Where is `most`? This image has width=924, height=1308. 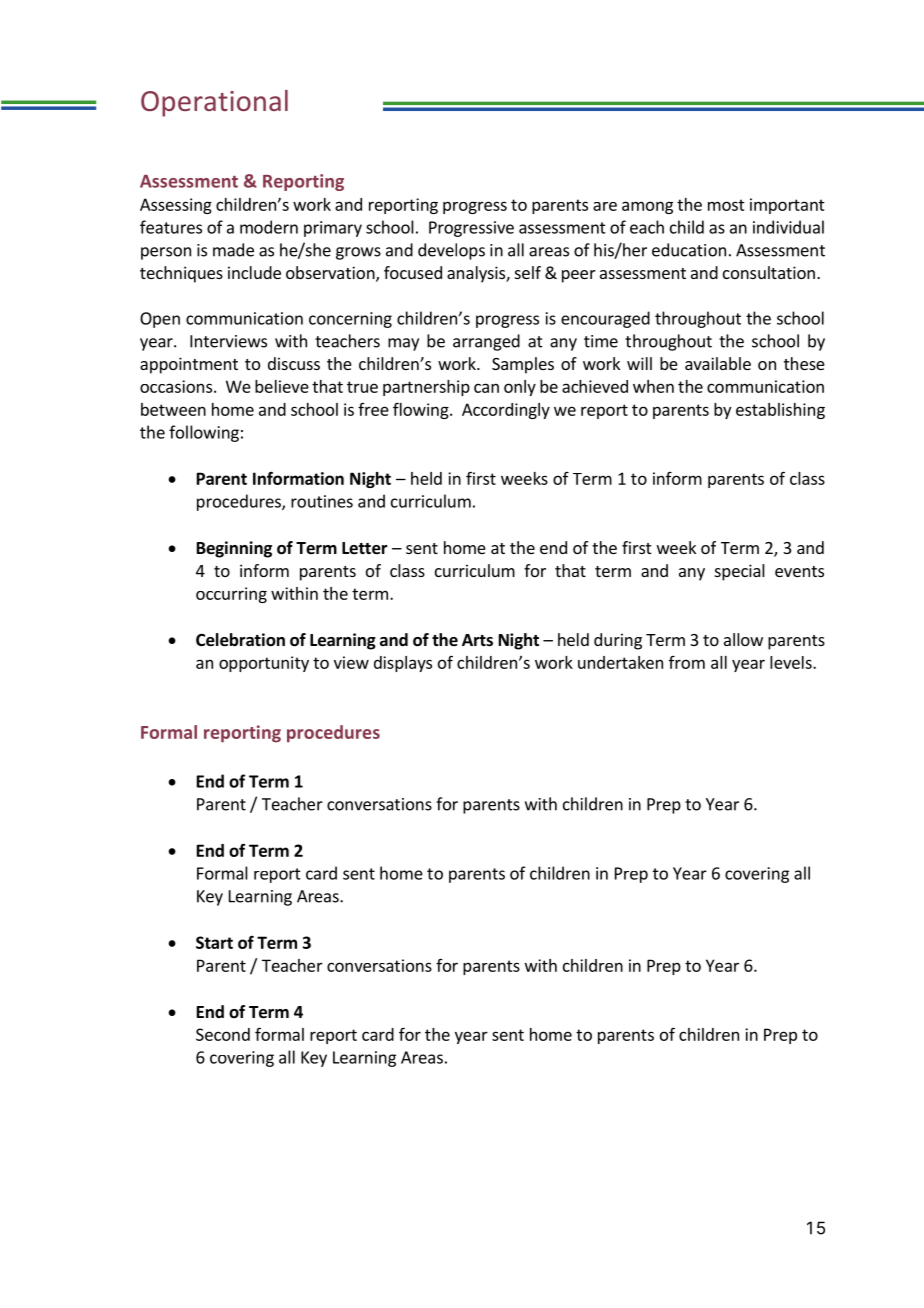 most is located at coordinates (726, 205).
